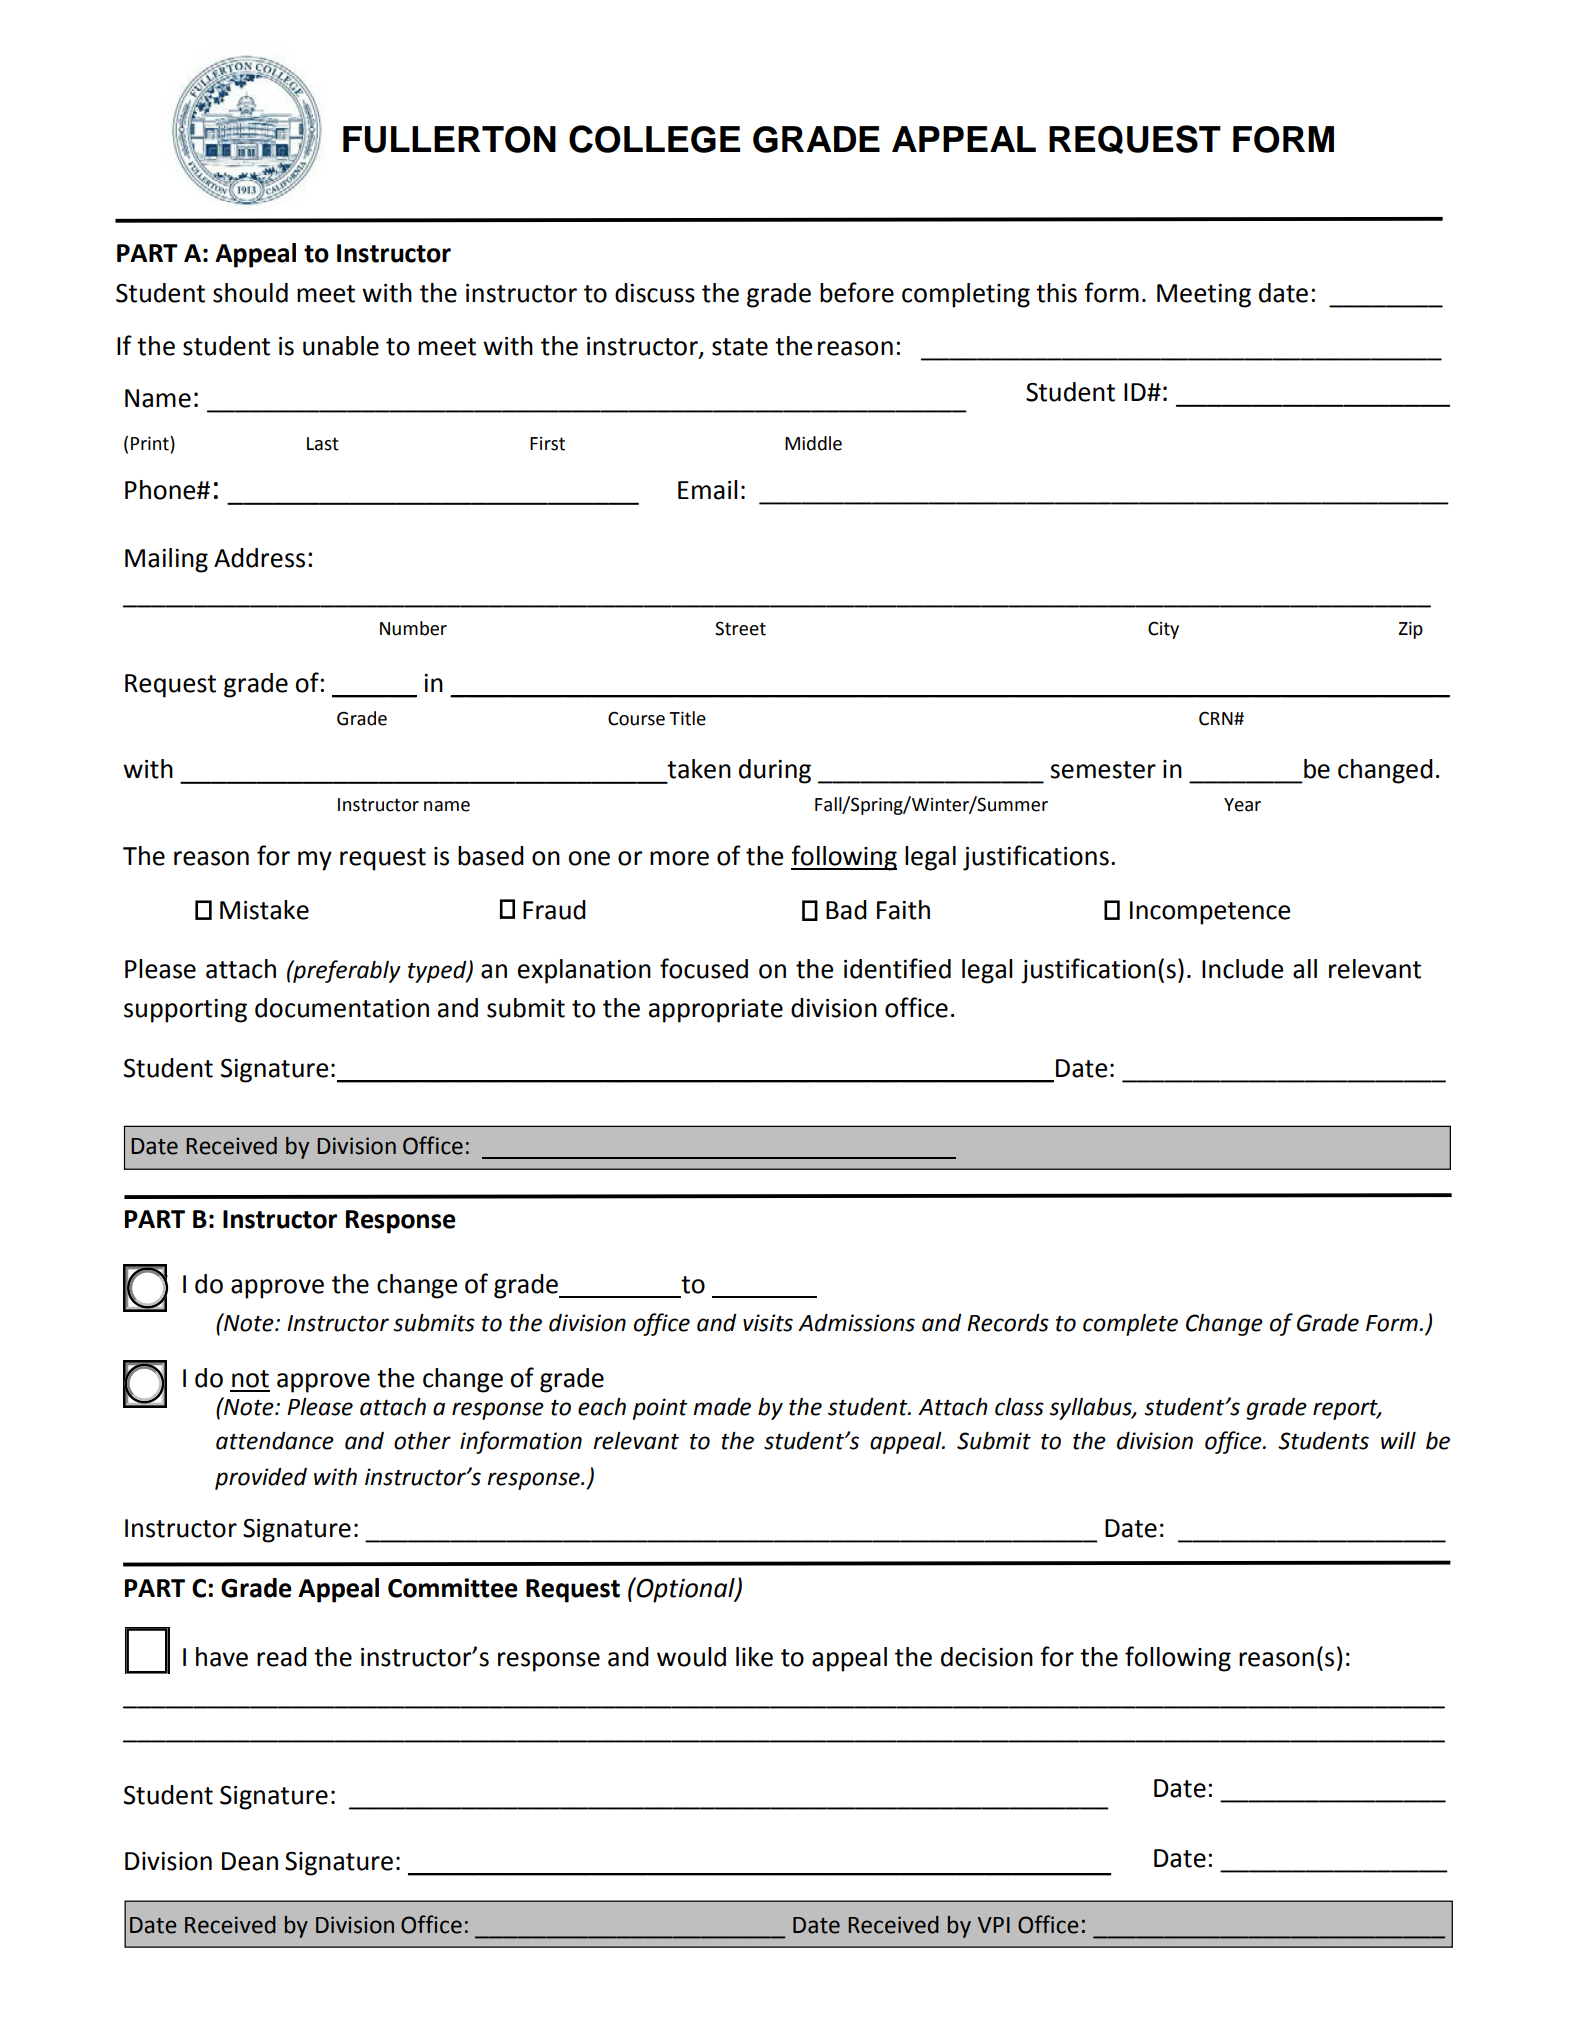  Describe the element at coordinates (1130, 1325) in the screenshot. I see `complete` at that location.
